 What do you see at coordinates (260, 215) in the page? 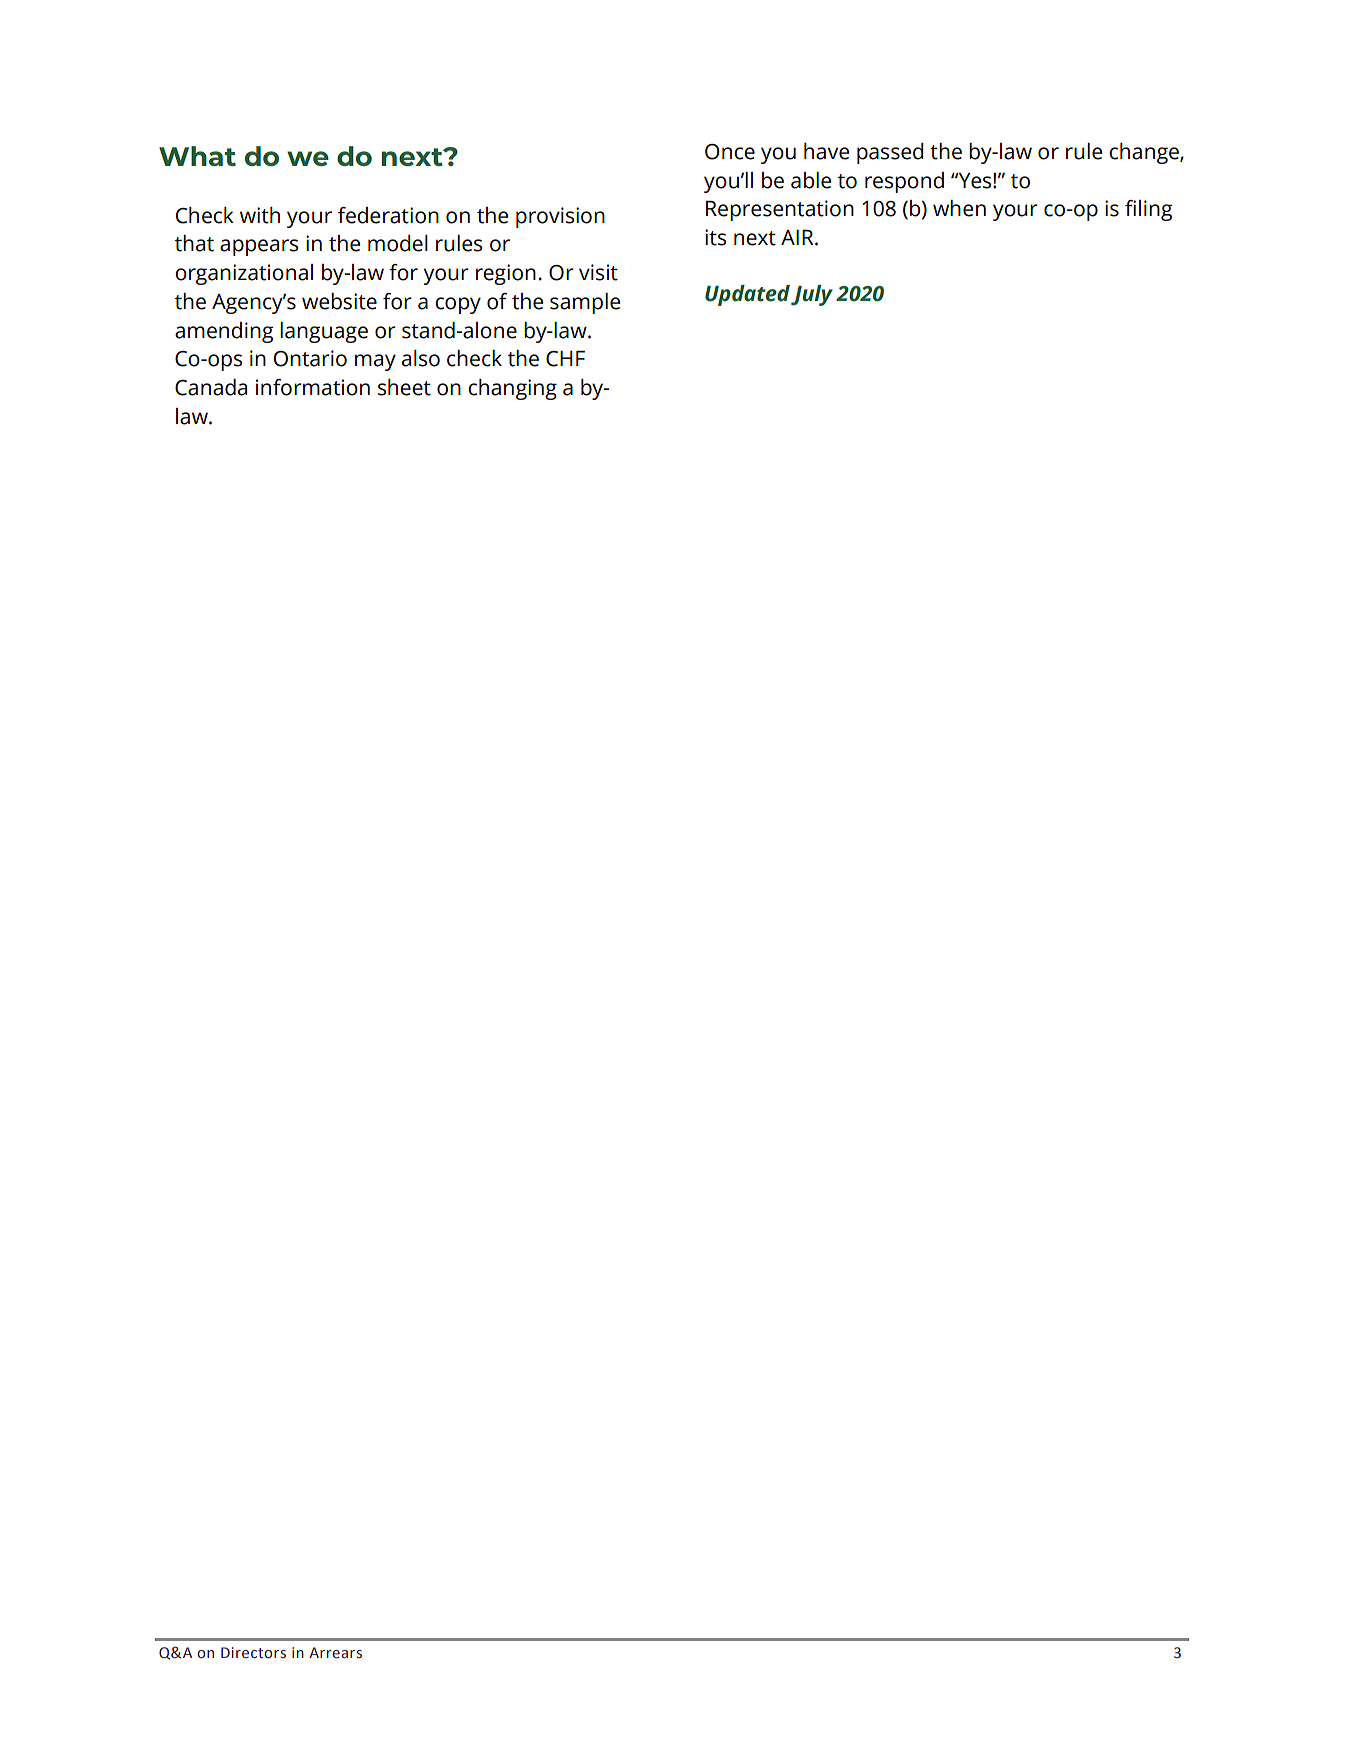
I see `with` at bounding box center [260, 215].
